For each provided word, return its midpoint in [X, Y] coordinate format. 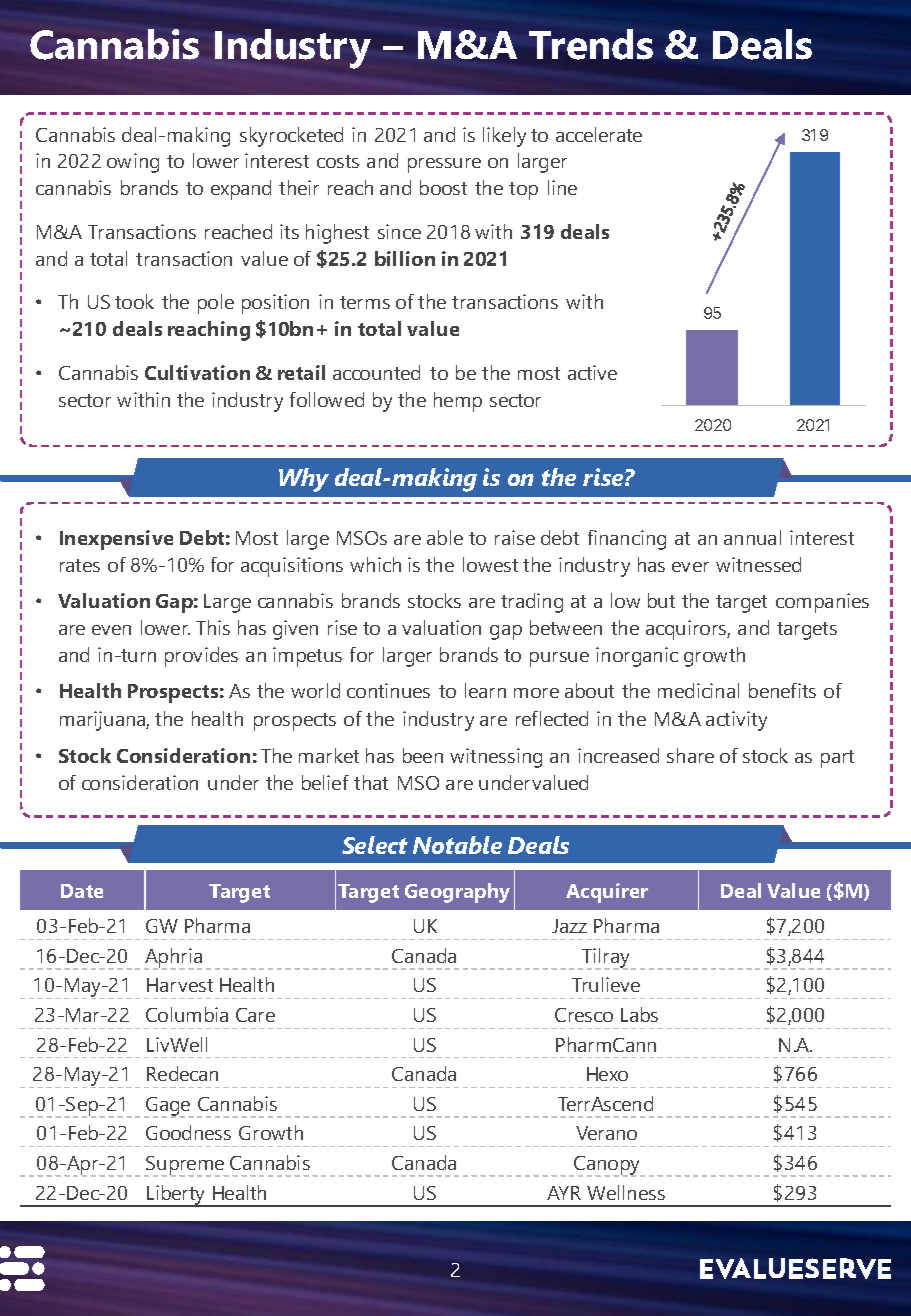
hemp [458, 402]
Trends [591, 44]
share [690, 755]
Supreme [185, 1166]
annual [752, 537]
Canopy [607, 1166]
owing [133, 163]
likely [504, 137]
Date [82, 891]
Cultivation [197, 372]
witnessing [496, 758]
